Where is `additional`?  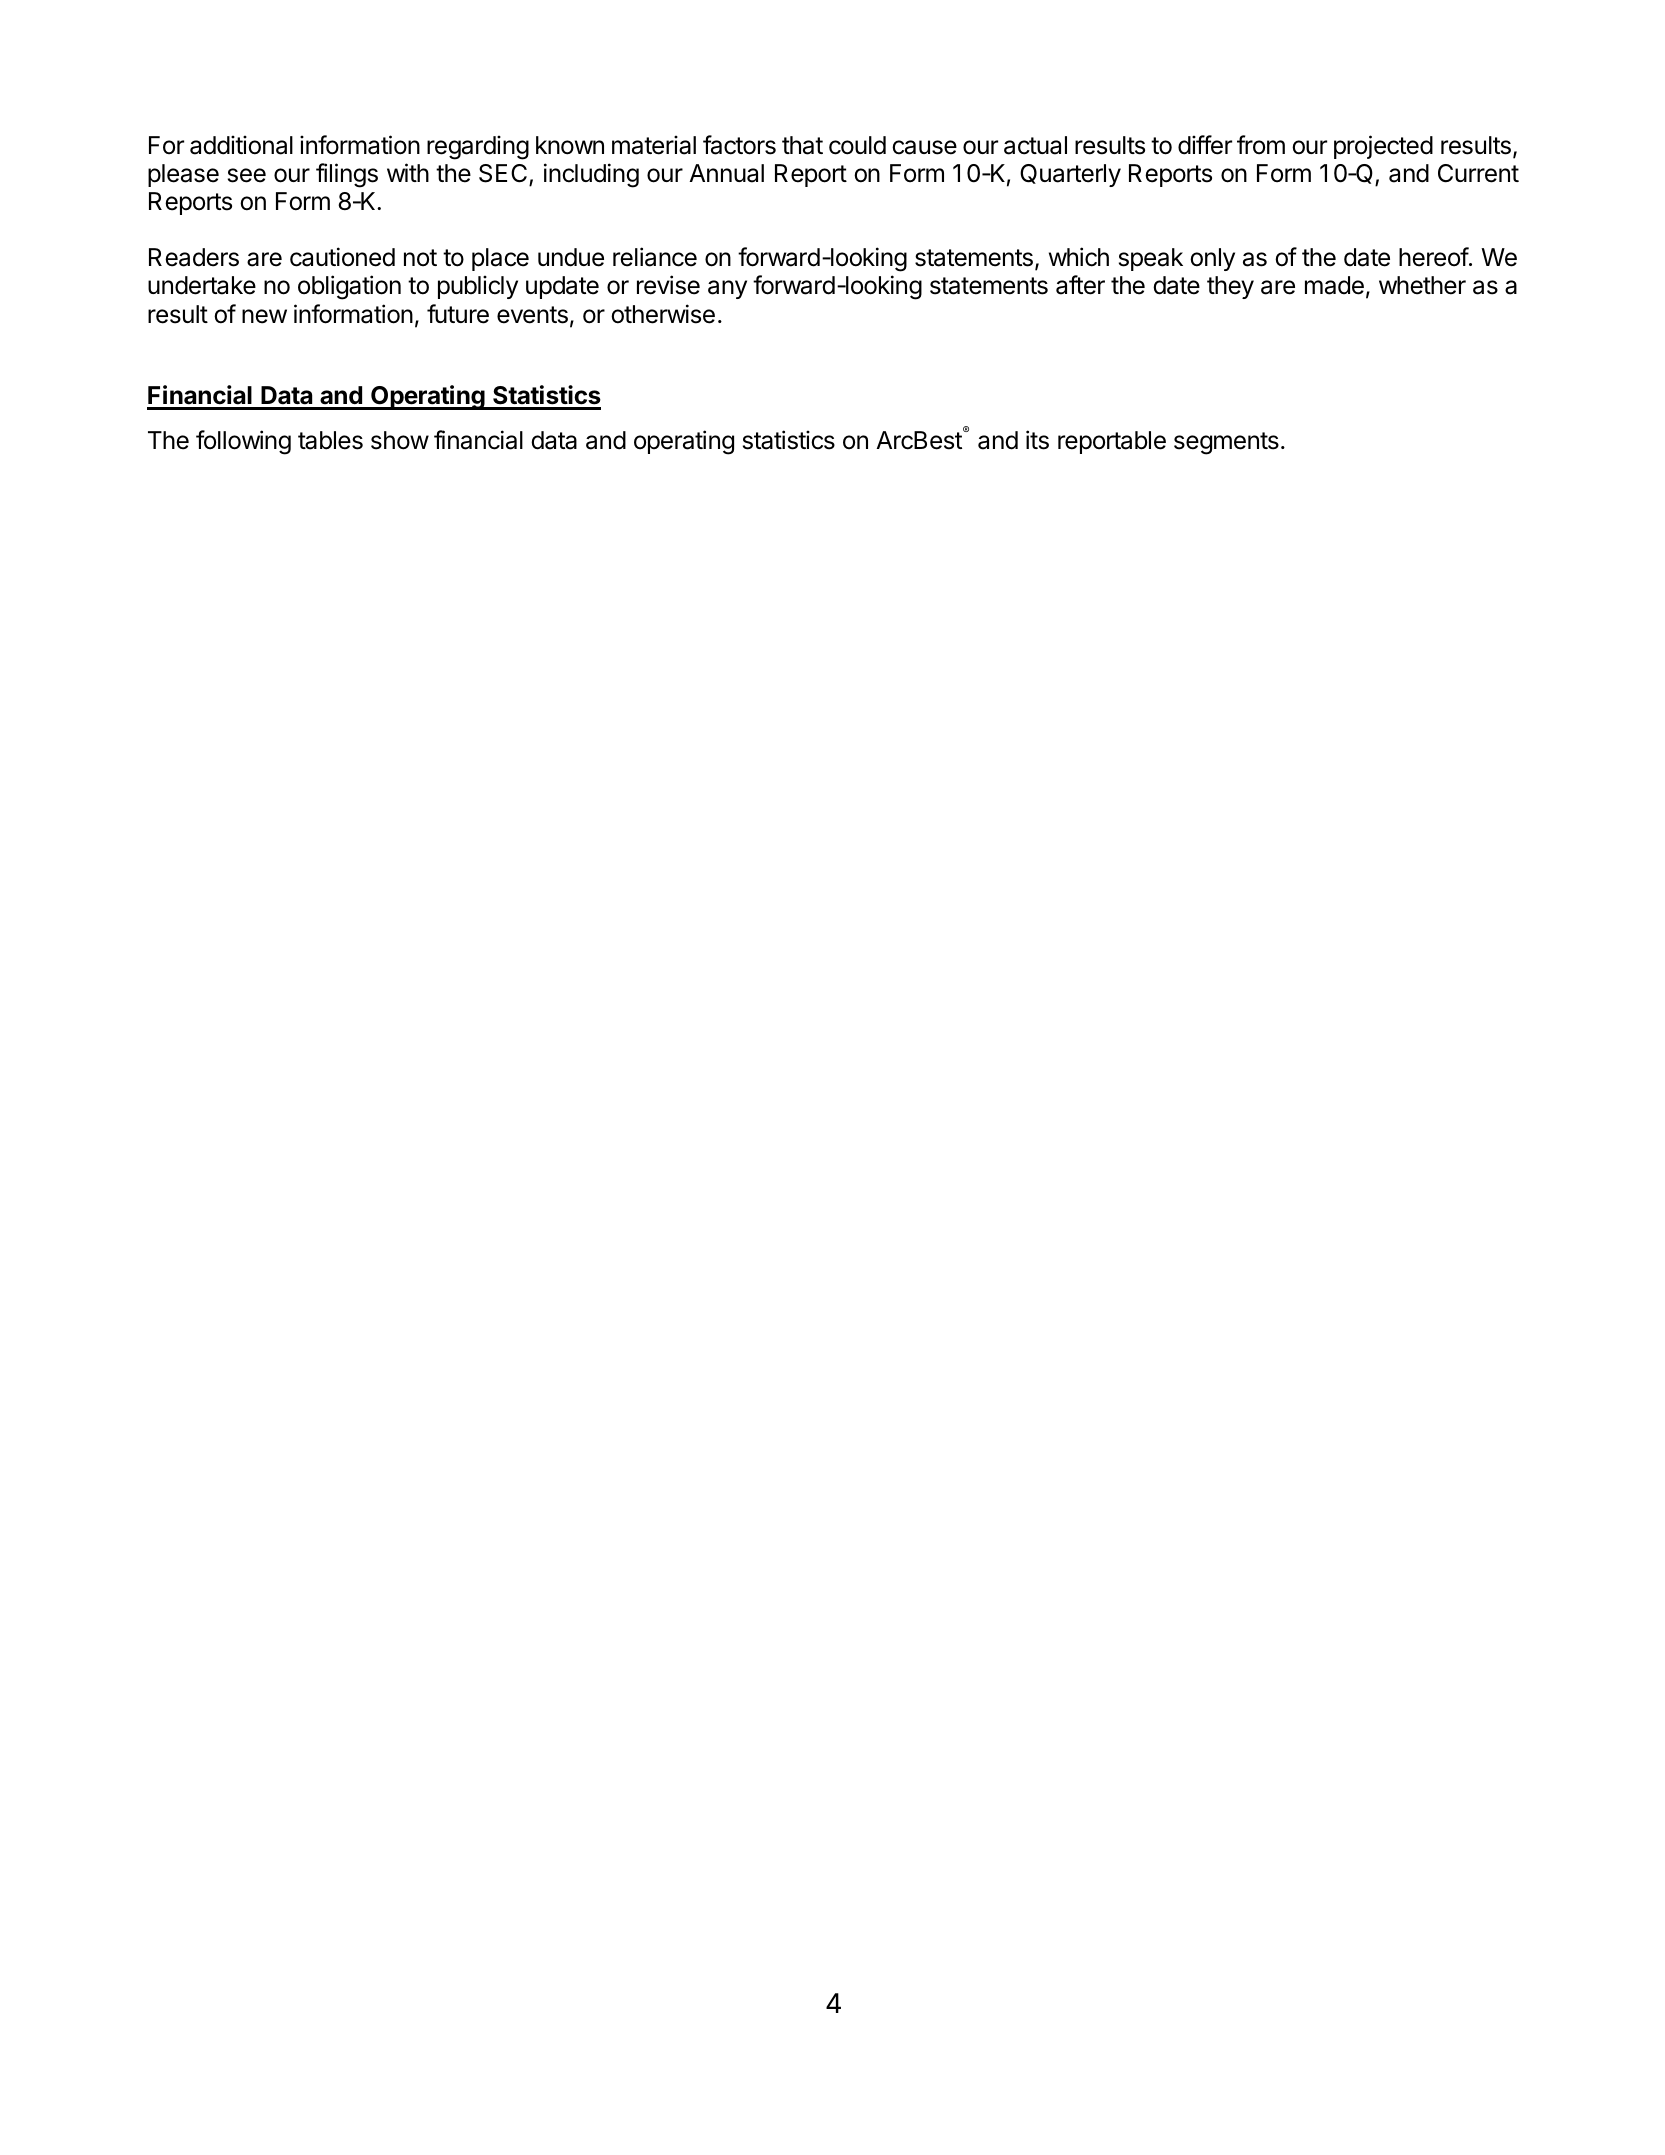 additional is located at coordinates (241, 145).
